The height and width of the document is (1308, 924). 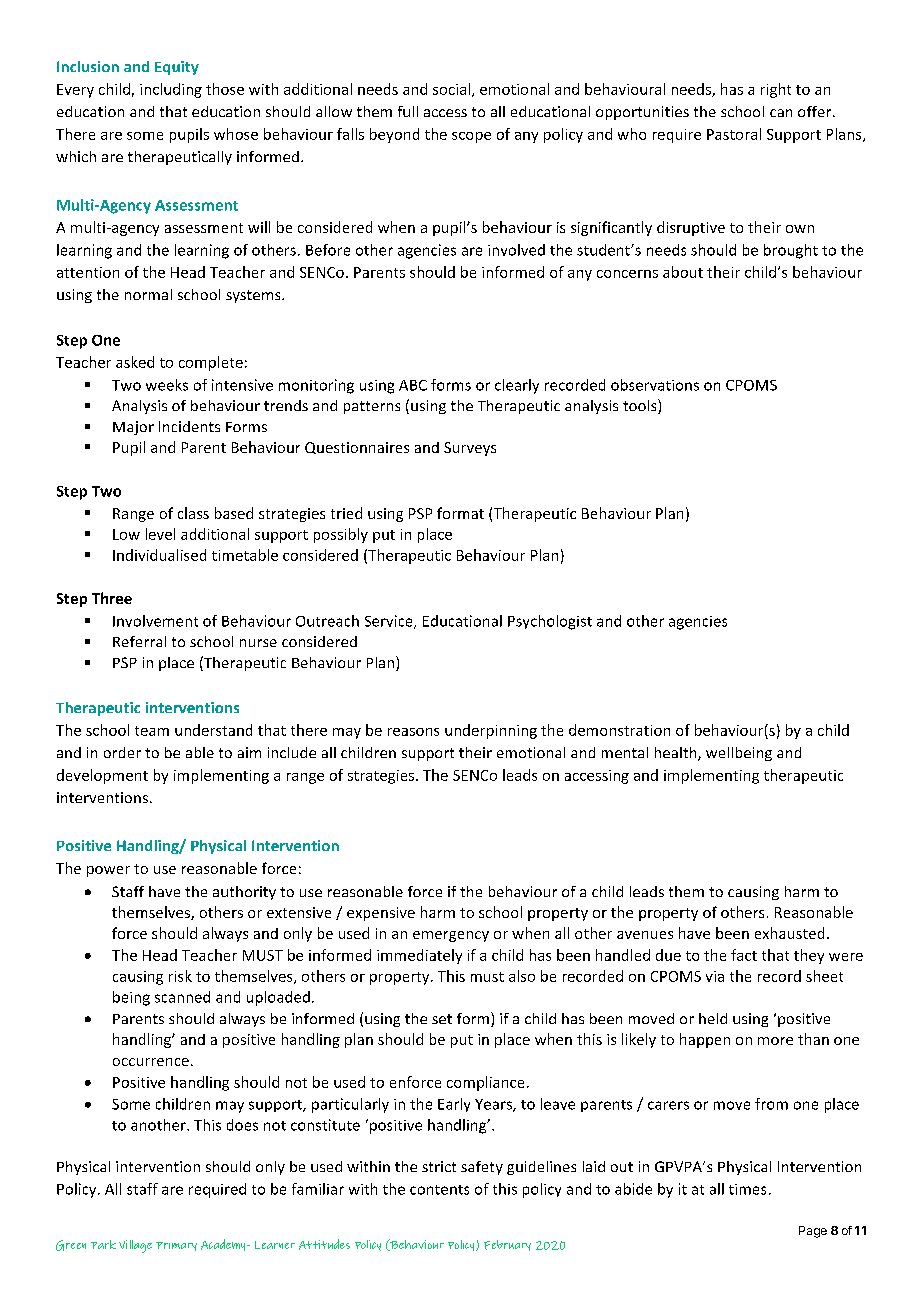 What do you see at coordinates (776, 90) in the document?
I see `right` at bounding box center [776, 90].
